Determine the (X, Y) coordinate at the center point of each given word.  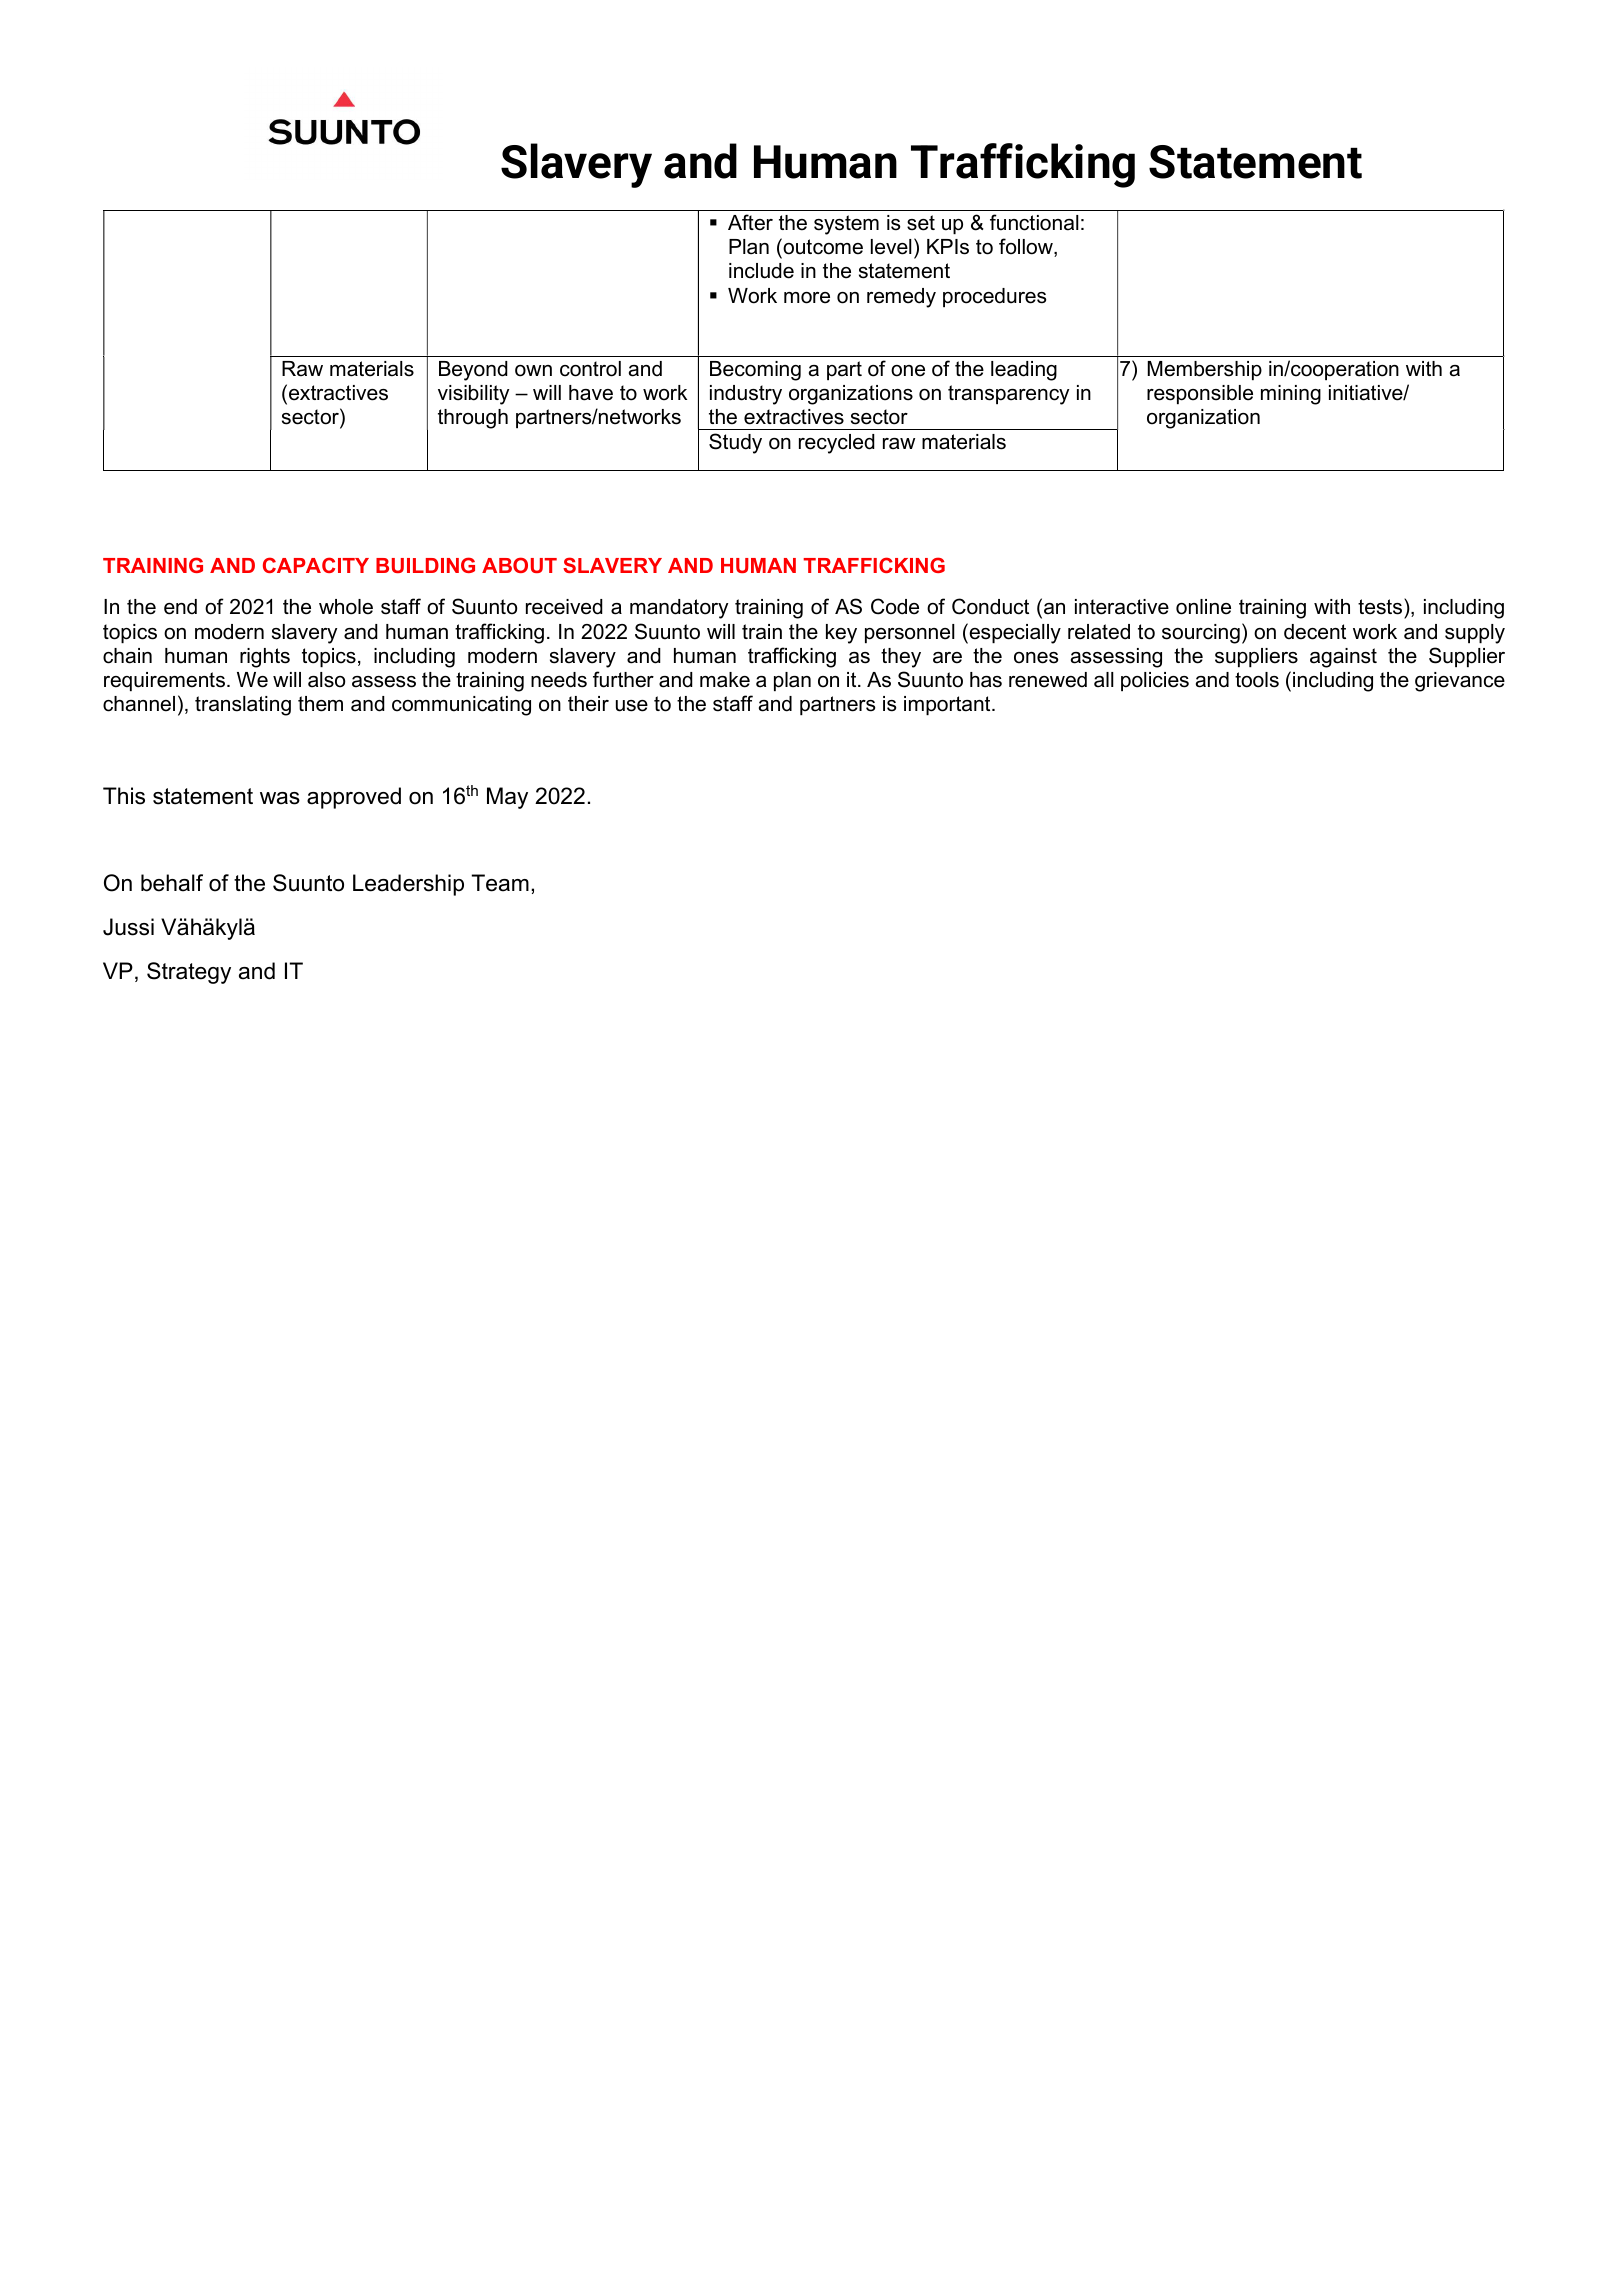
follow (1027, 247)
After (750, 222)
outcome (822, 246)
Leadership (408, 885)
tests (1380, 607)
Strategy (189, 973)
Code (895, 606)
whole (346, 607)
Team (500, 883)
